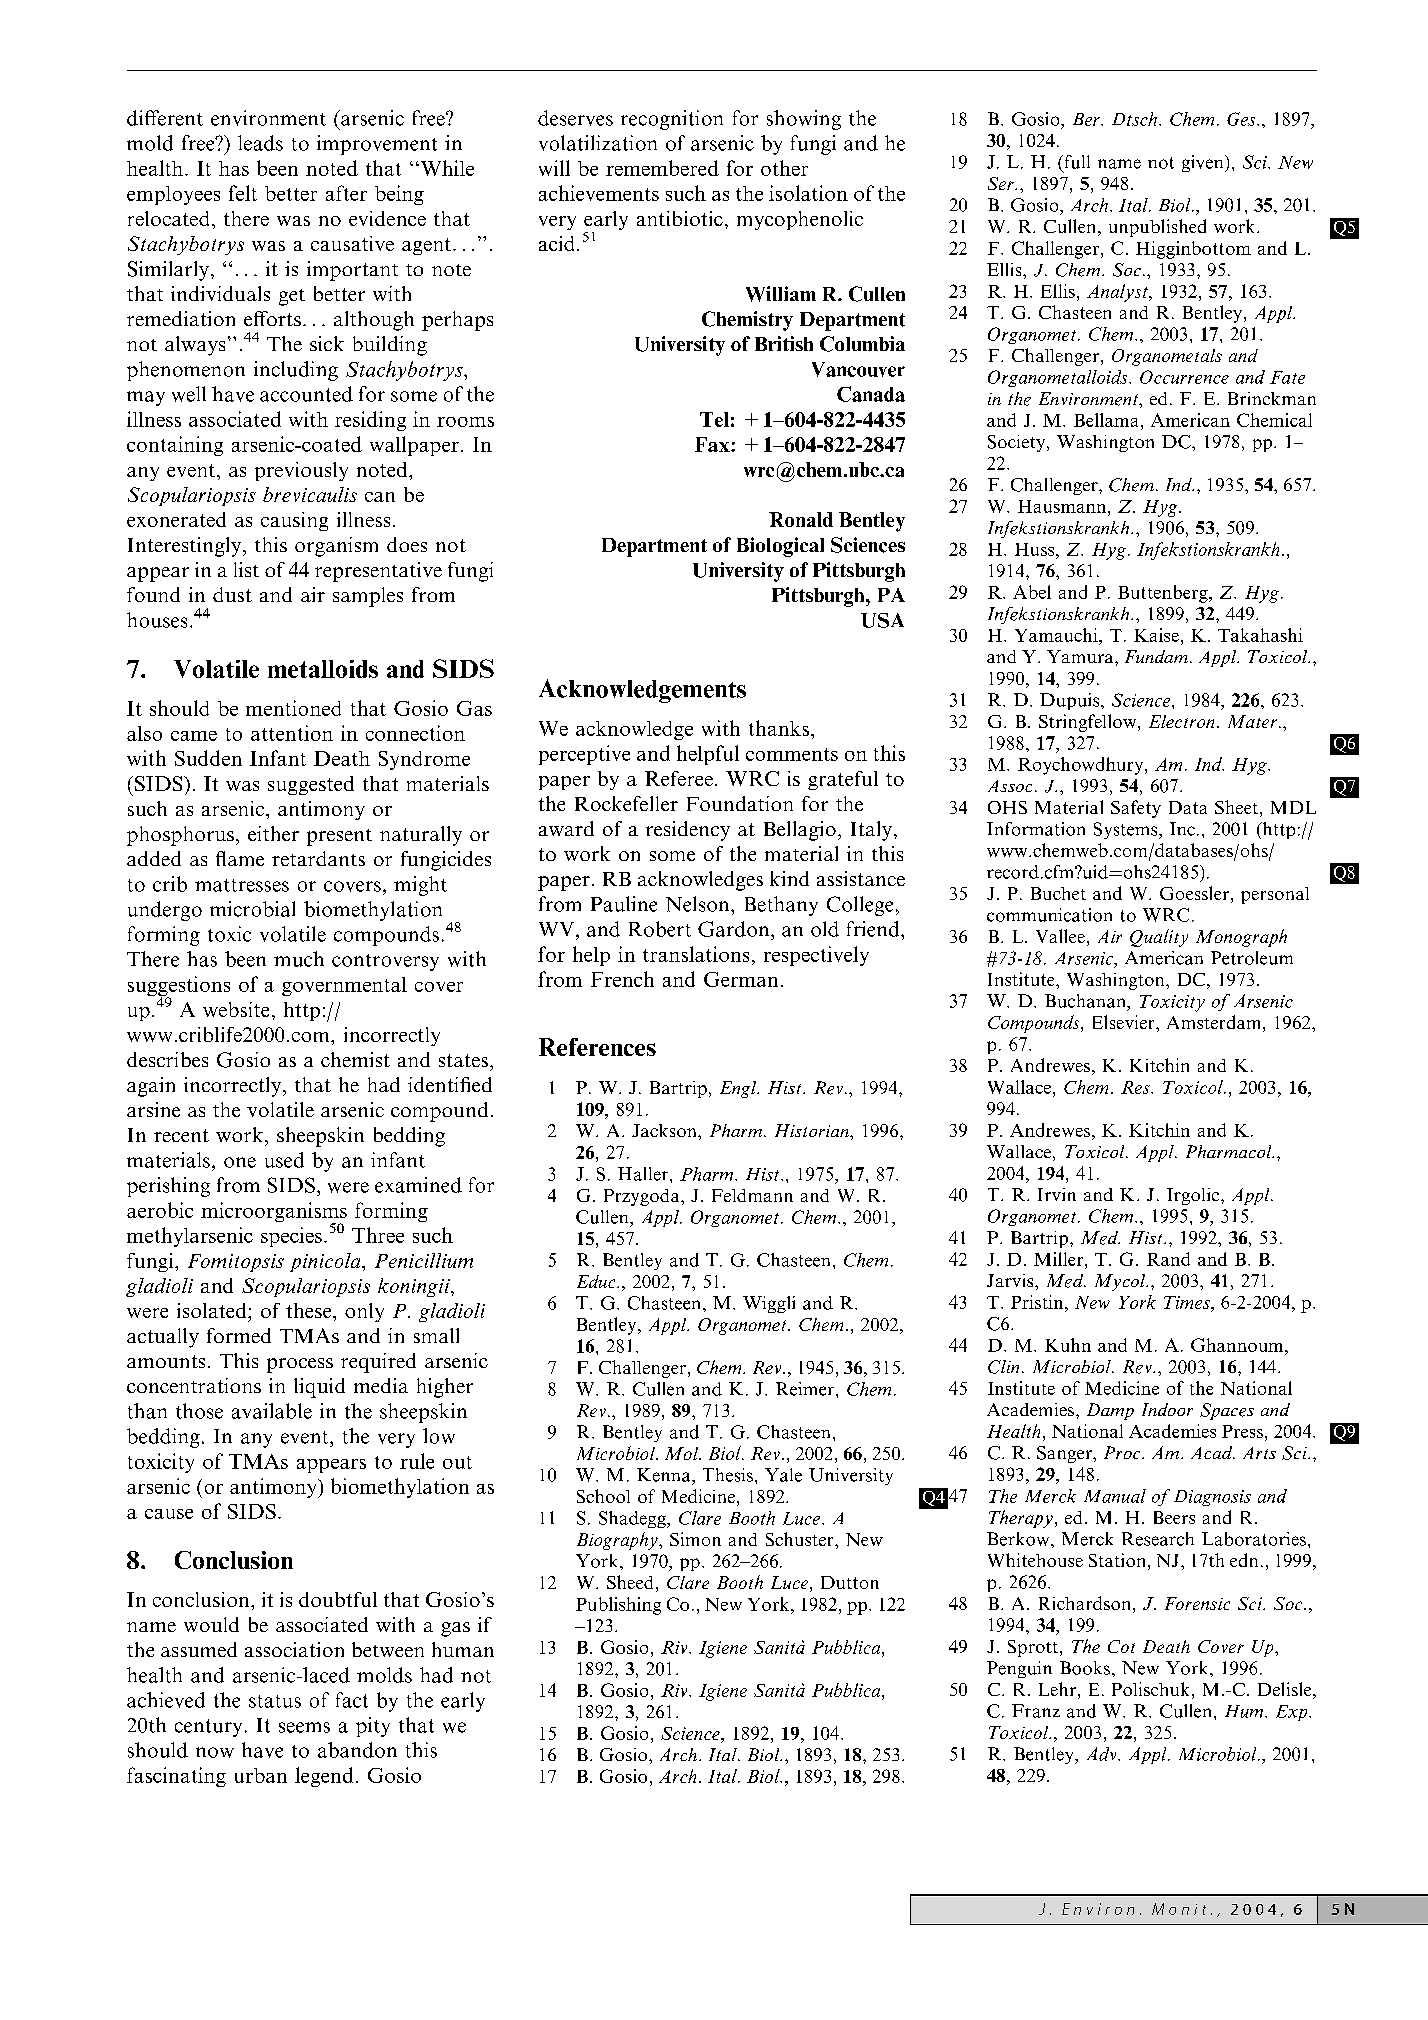  I want to click on list, so click(246, 569).
